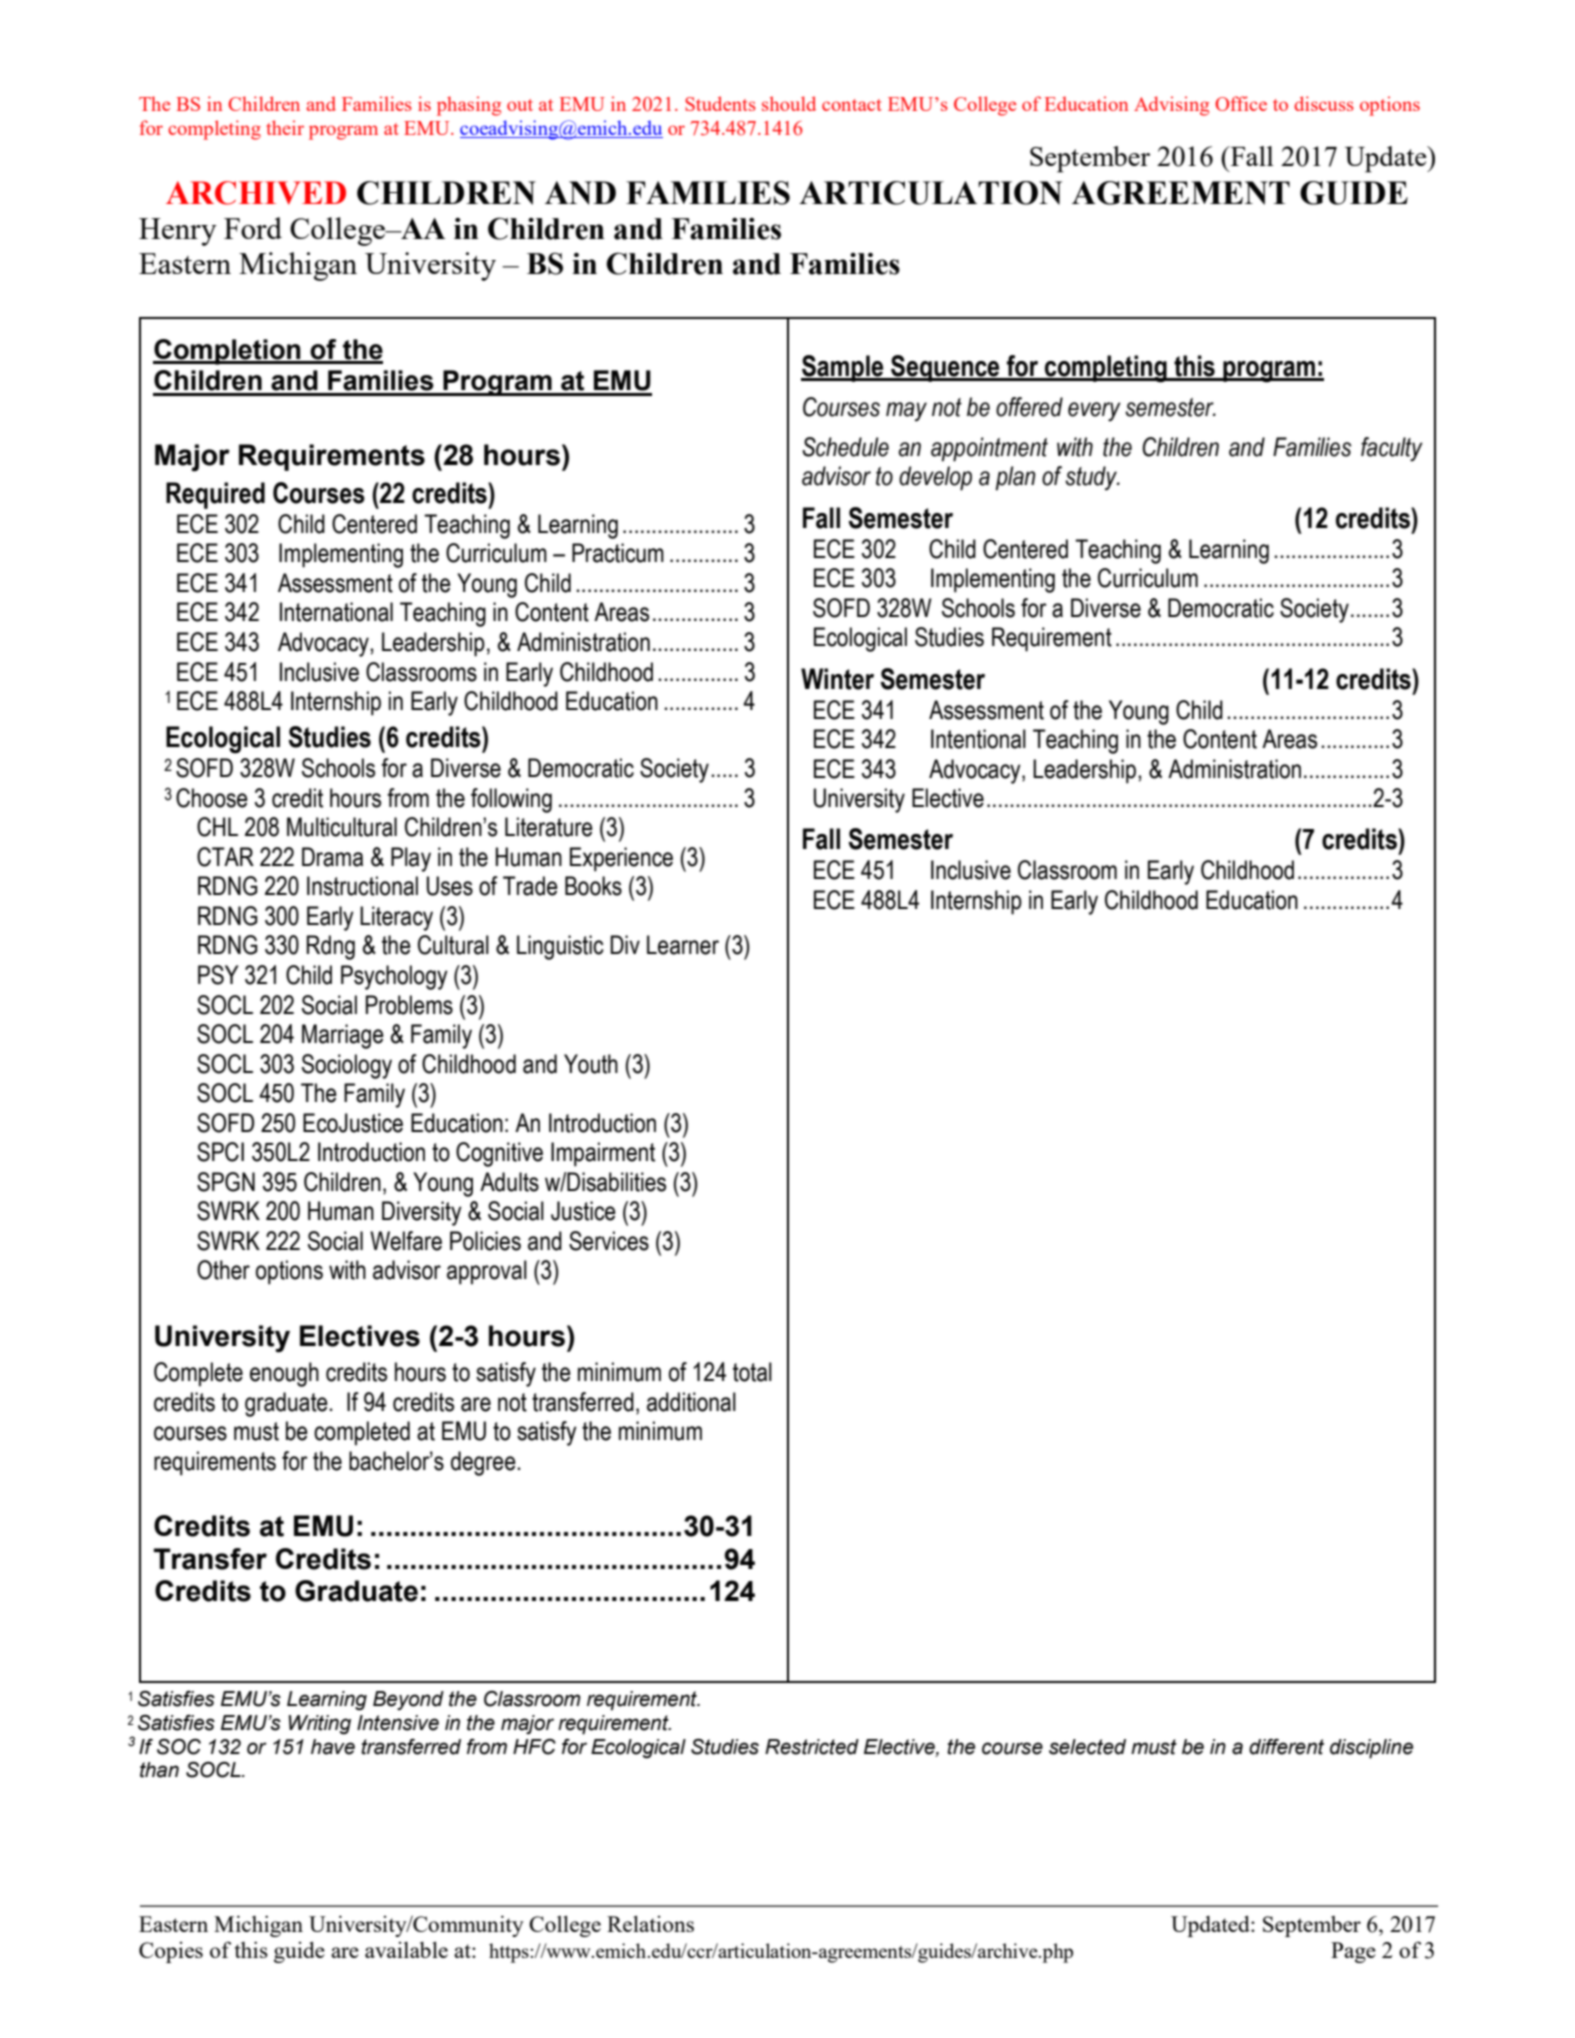 The height and width of the image is (2038, 1575). Describe the element at coordinates (217, 827) in the image. I see `CHL` at that location.
